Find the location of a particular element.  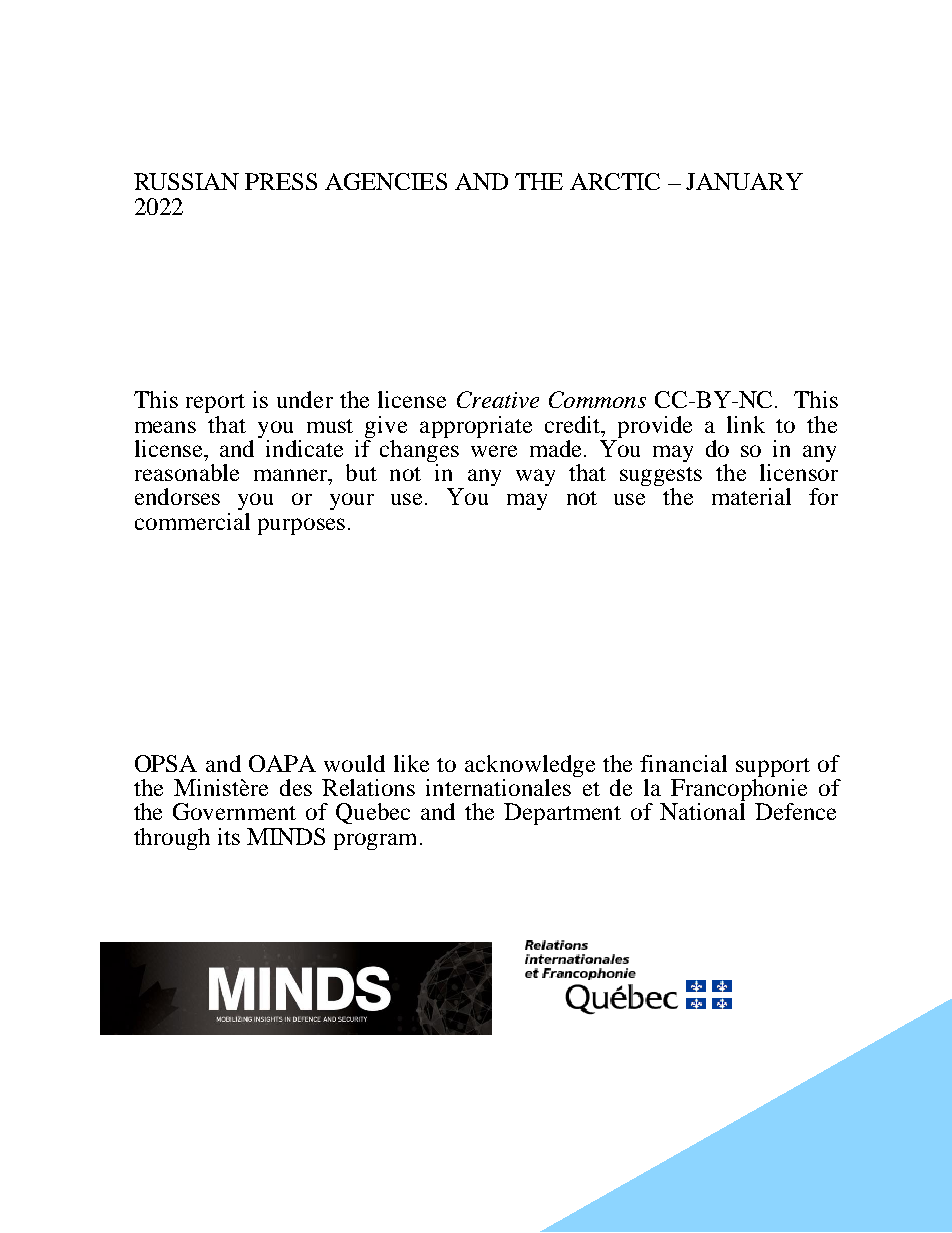

Department is located at coordinates (562, 814).
